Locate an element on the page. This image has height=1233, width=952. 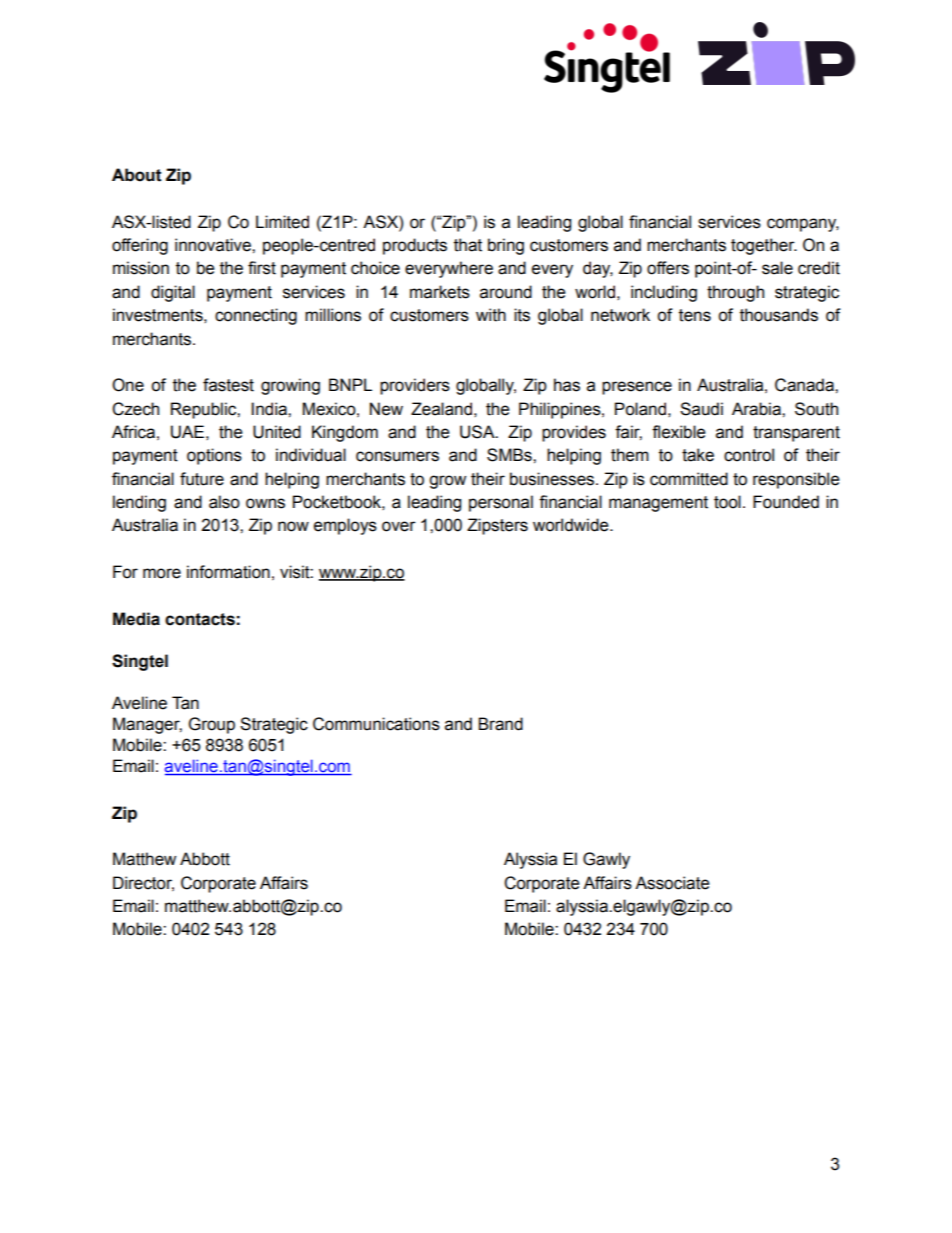
that is located at coordinates (468, 245).
